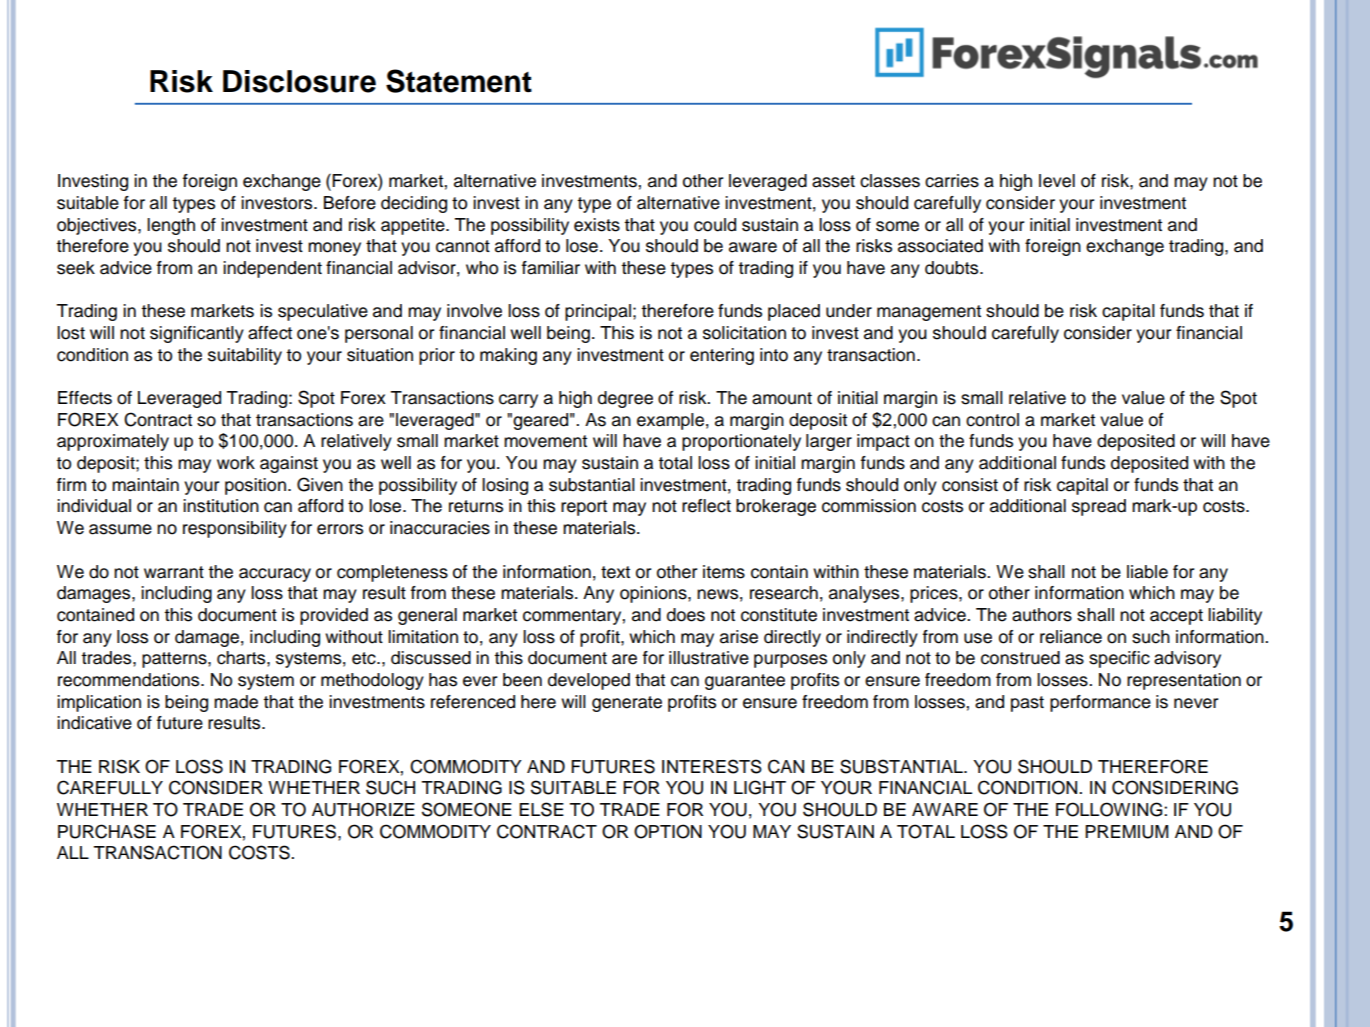 This document has width=1370, height=1027. I want to click on management, so click(929, 313).
